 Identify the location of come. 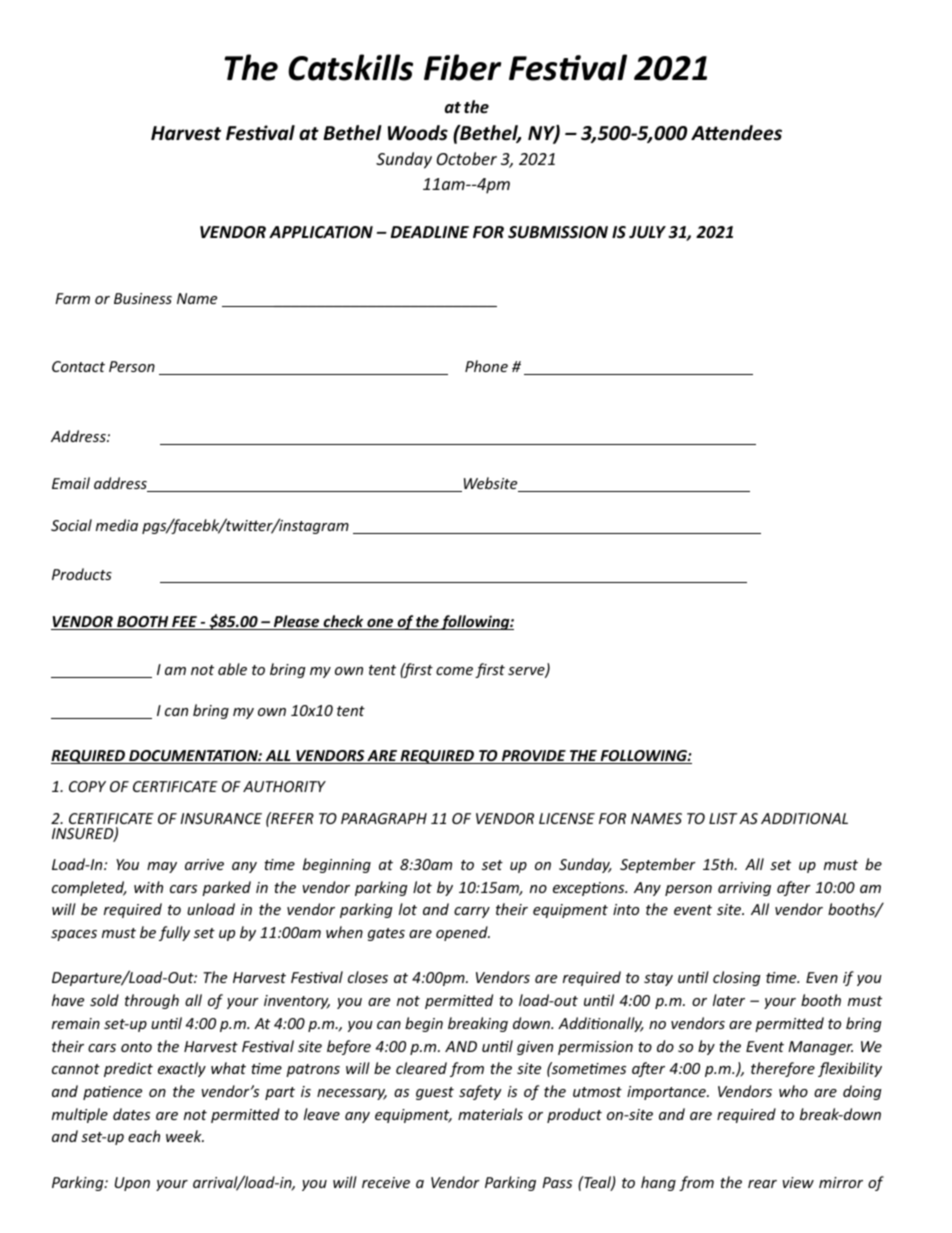
(456, 672).
